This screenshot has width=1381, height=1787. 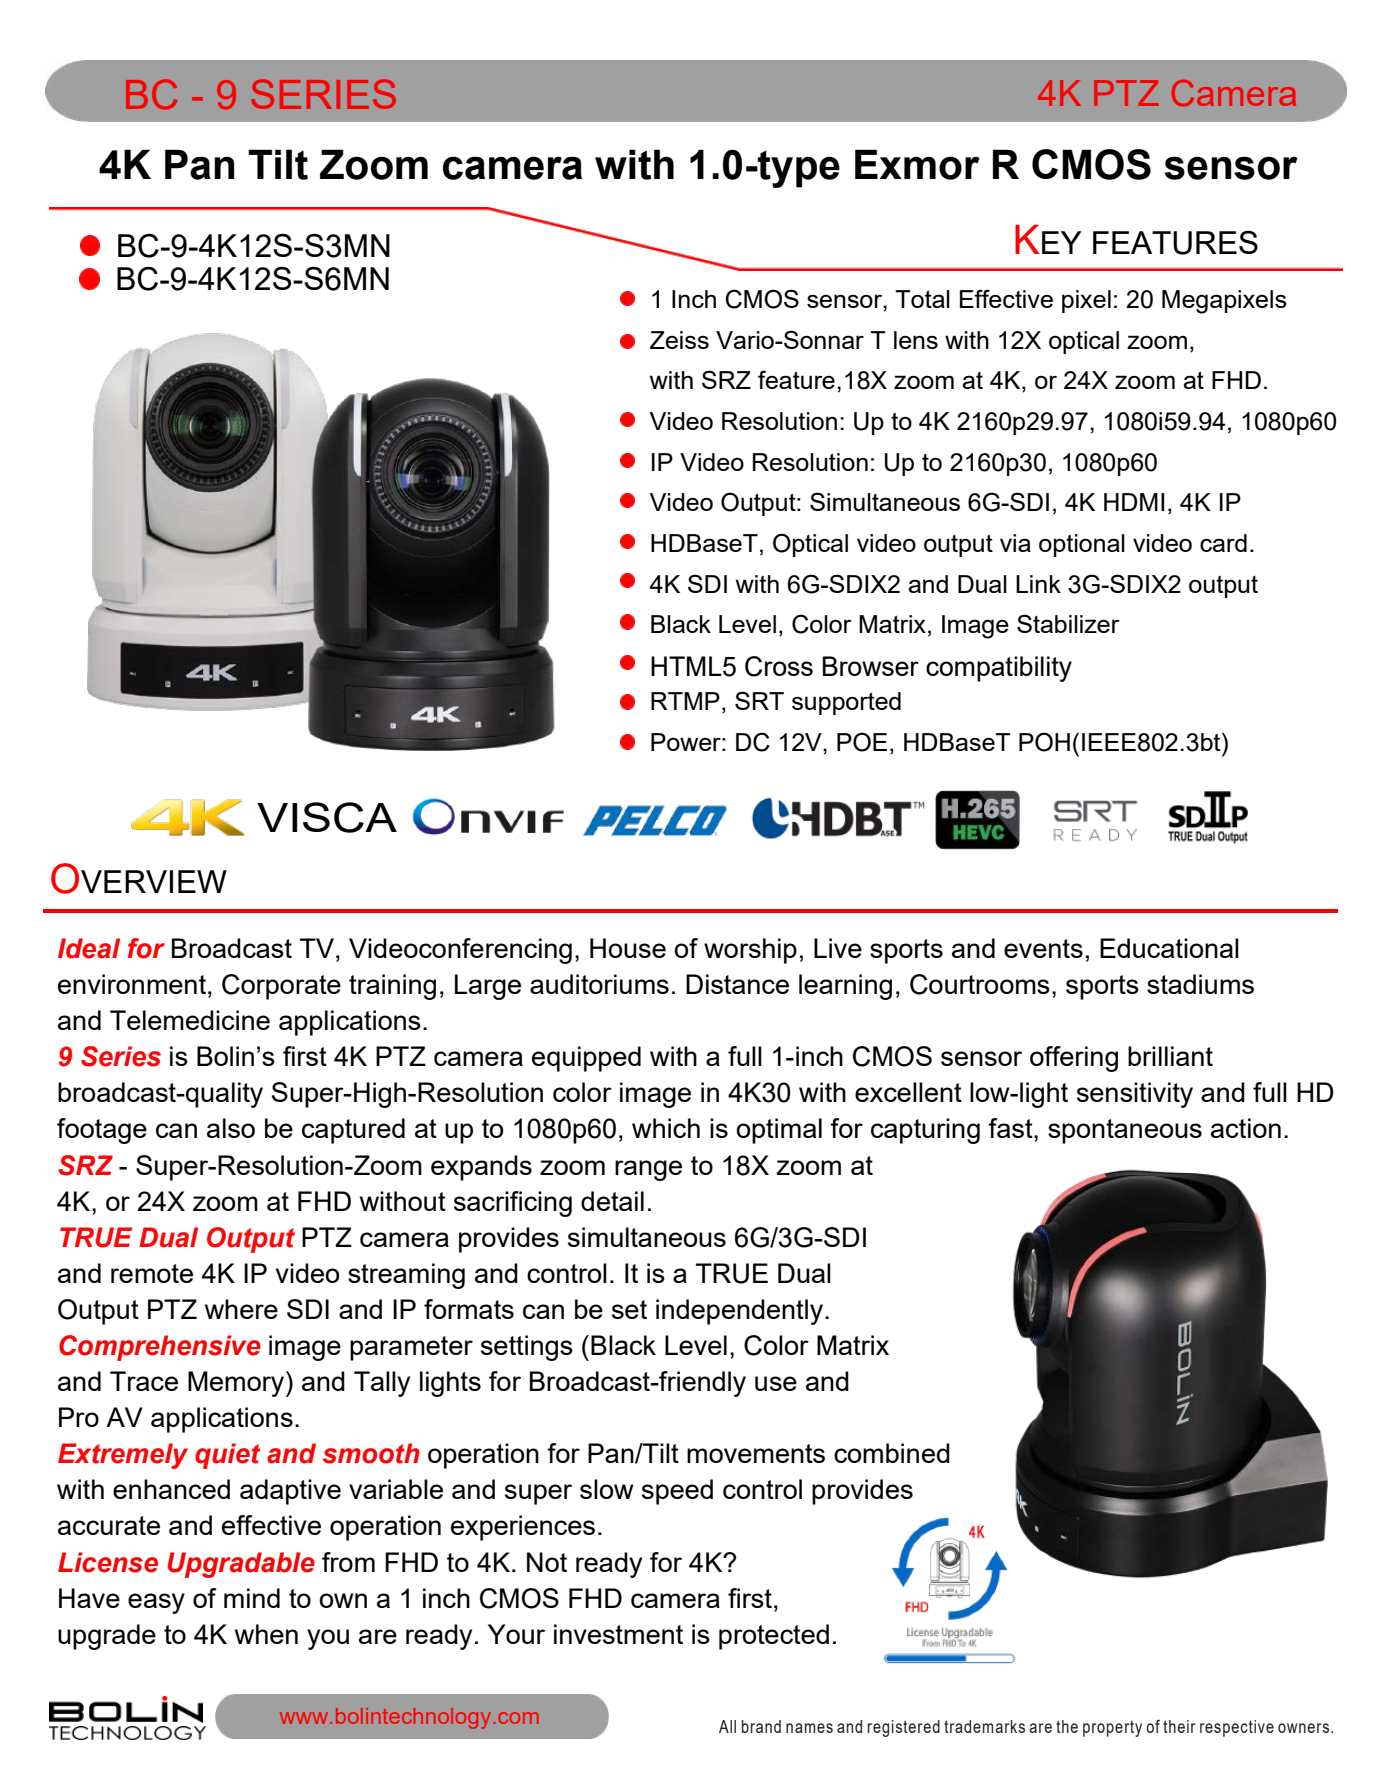 What do you see at coordinates (737, 984) in the screenshot?
I see `Distance` at bounding box center [737, 984].
